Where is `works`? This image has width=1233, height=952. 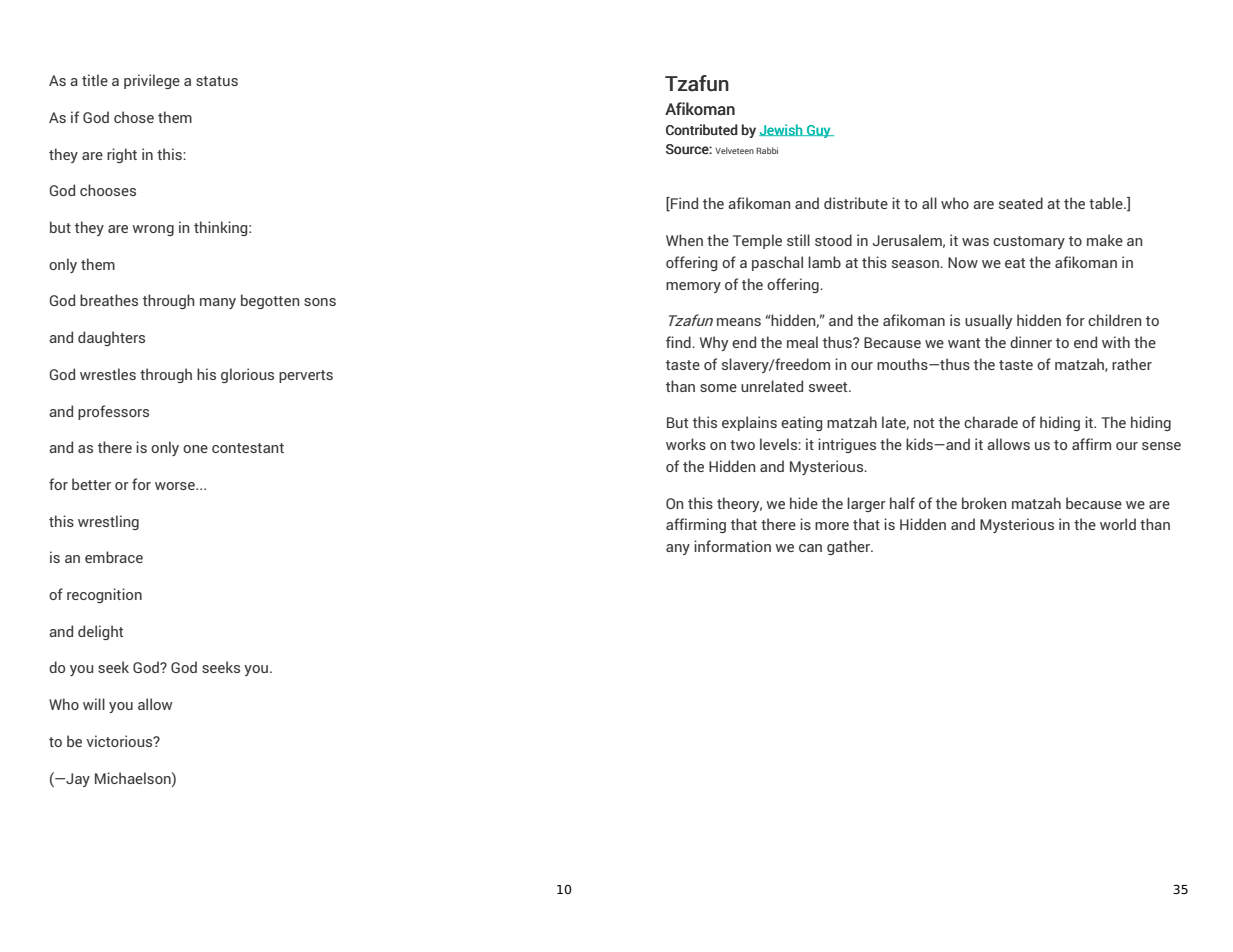 works is located at coordinates (686, 444).
